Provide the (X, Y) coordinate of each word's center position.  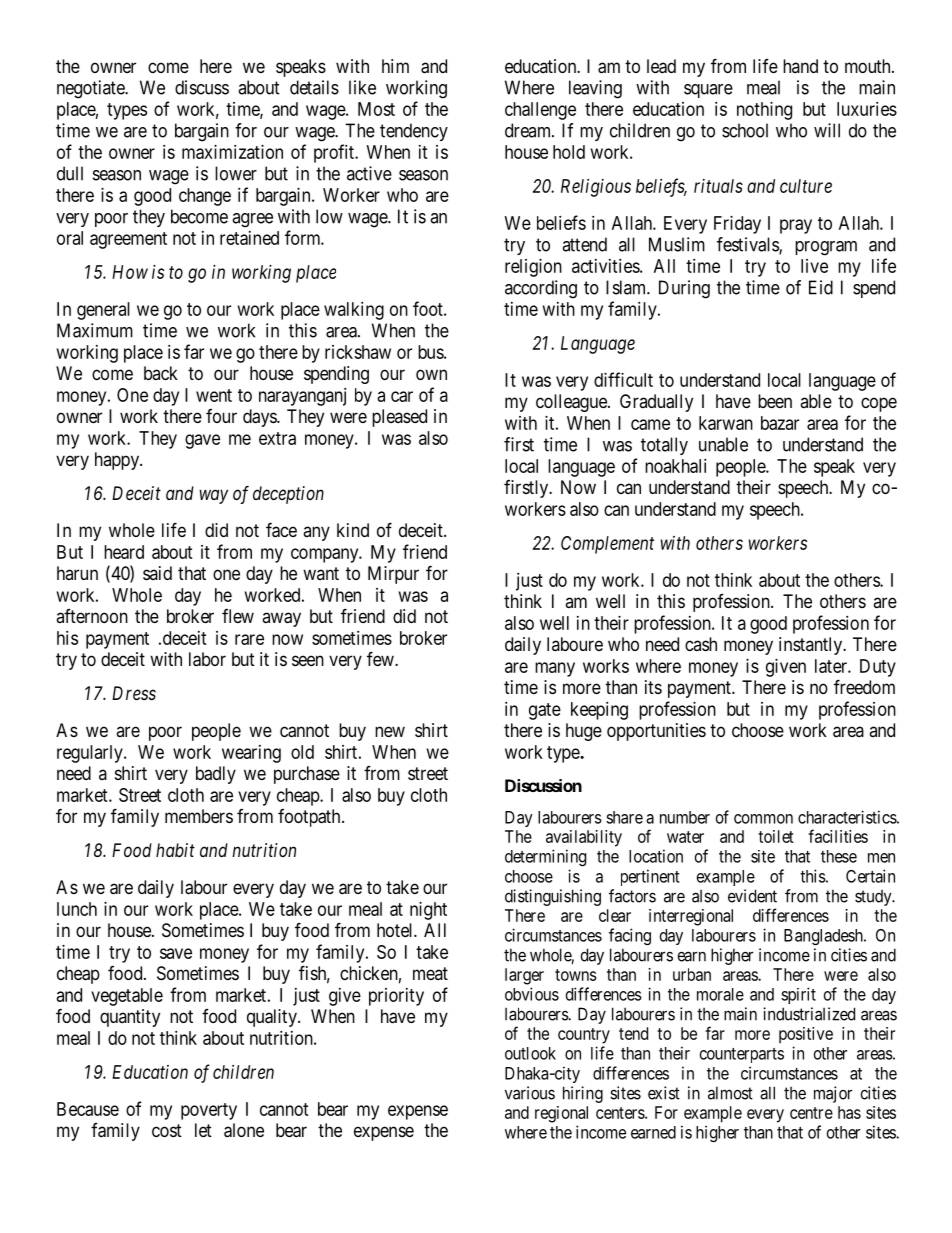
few (381, 658)
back (161, 373)
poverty (209, 1111)
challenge (540, 111)
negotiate (91, 89)
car (402, 396)
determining (545, 857)
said (157, 573)
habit (175, 850)
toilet (776, 836)
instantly (812, 646)
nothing (764, 111)
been (775, 401)
